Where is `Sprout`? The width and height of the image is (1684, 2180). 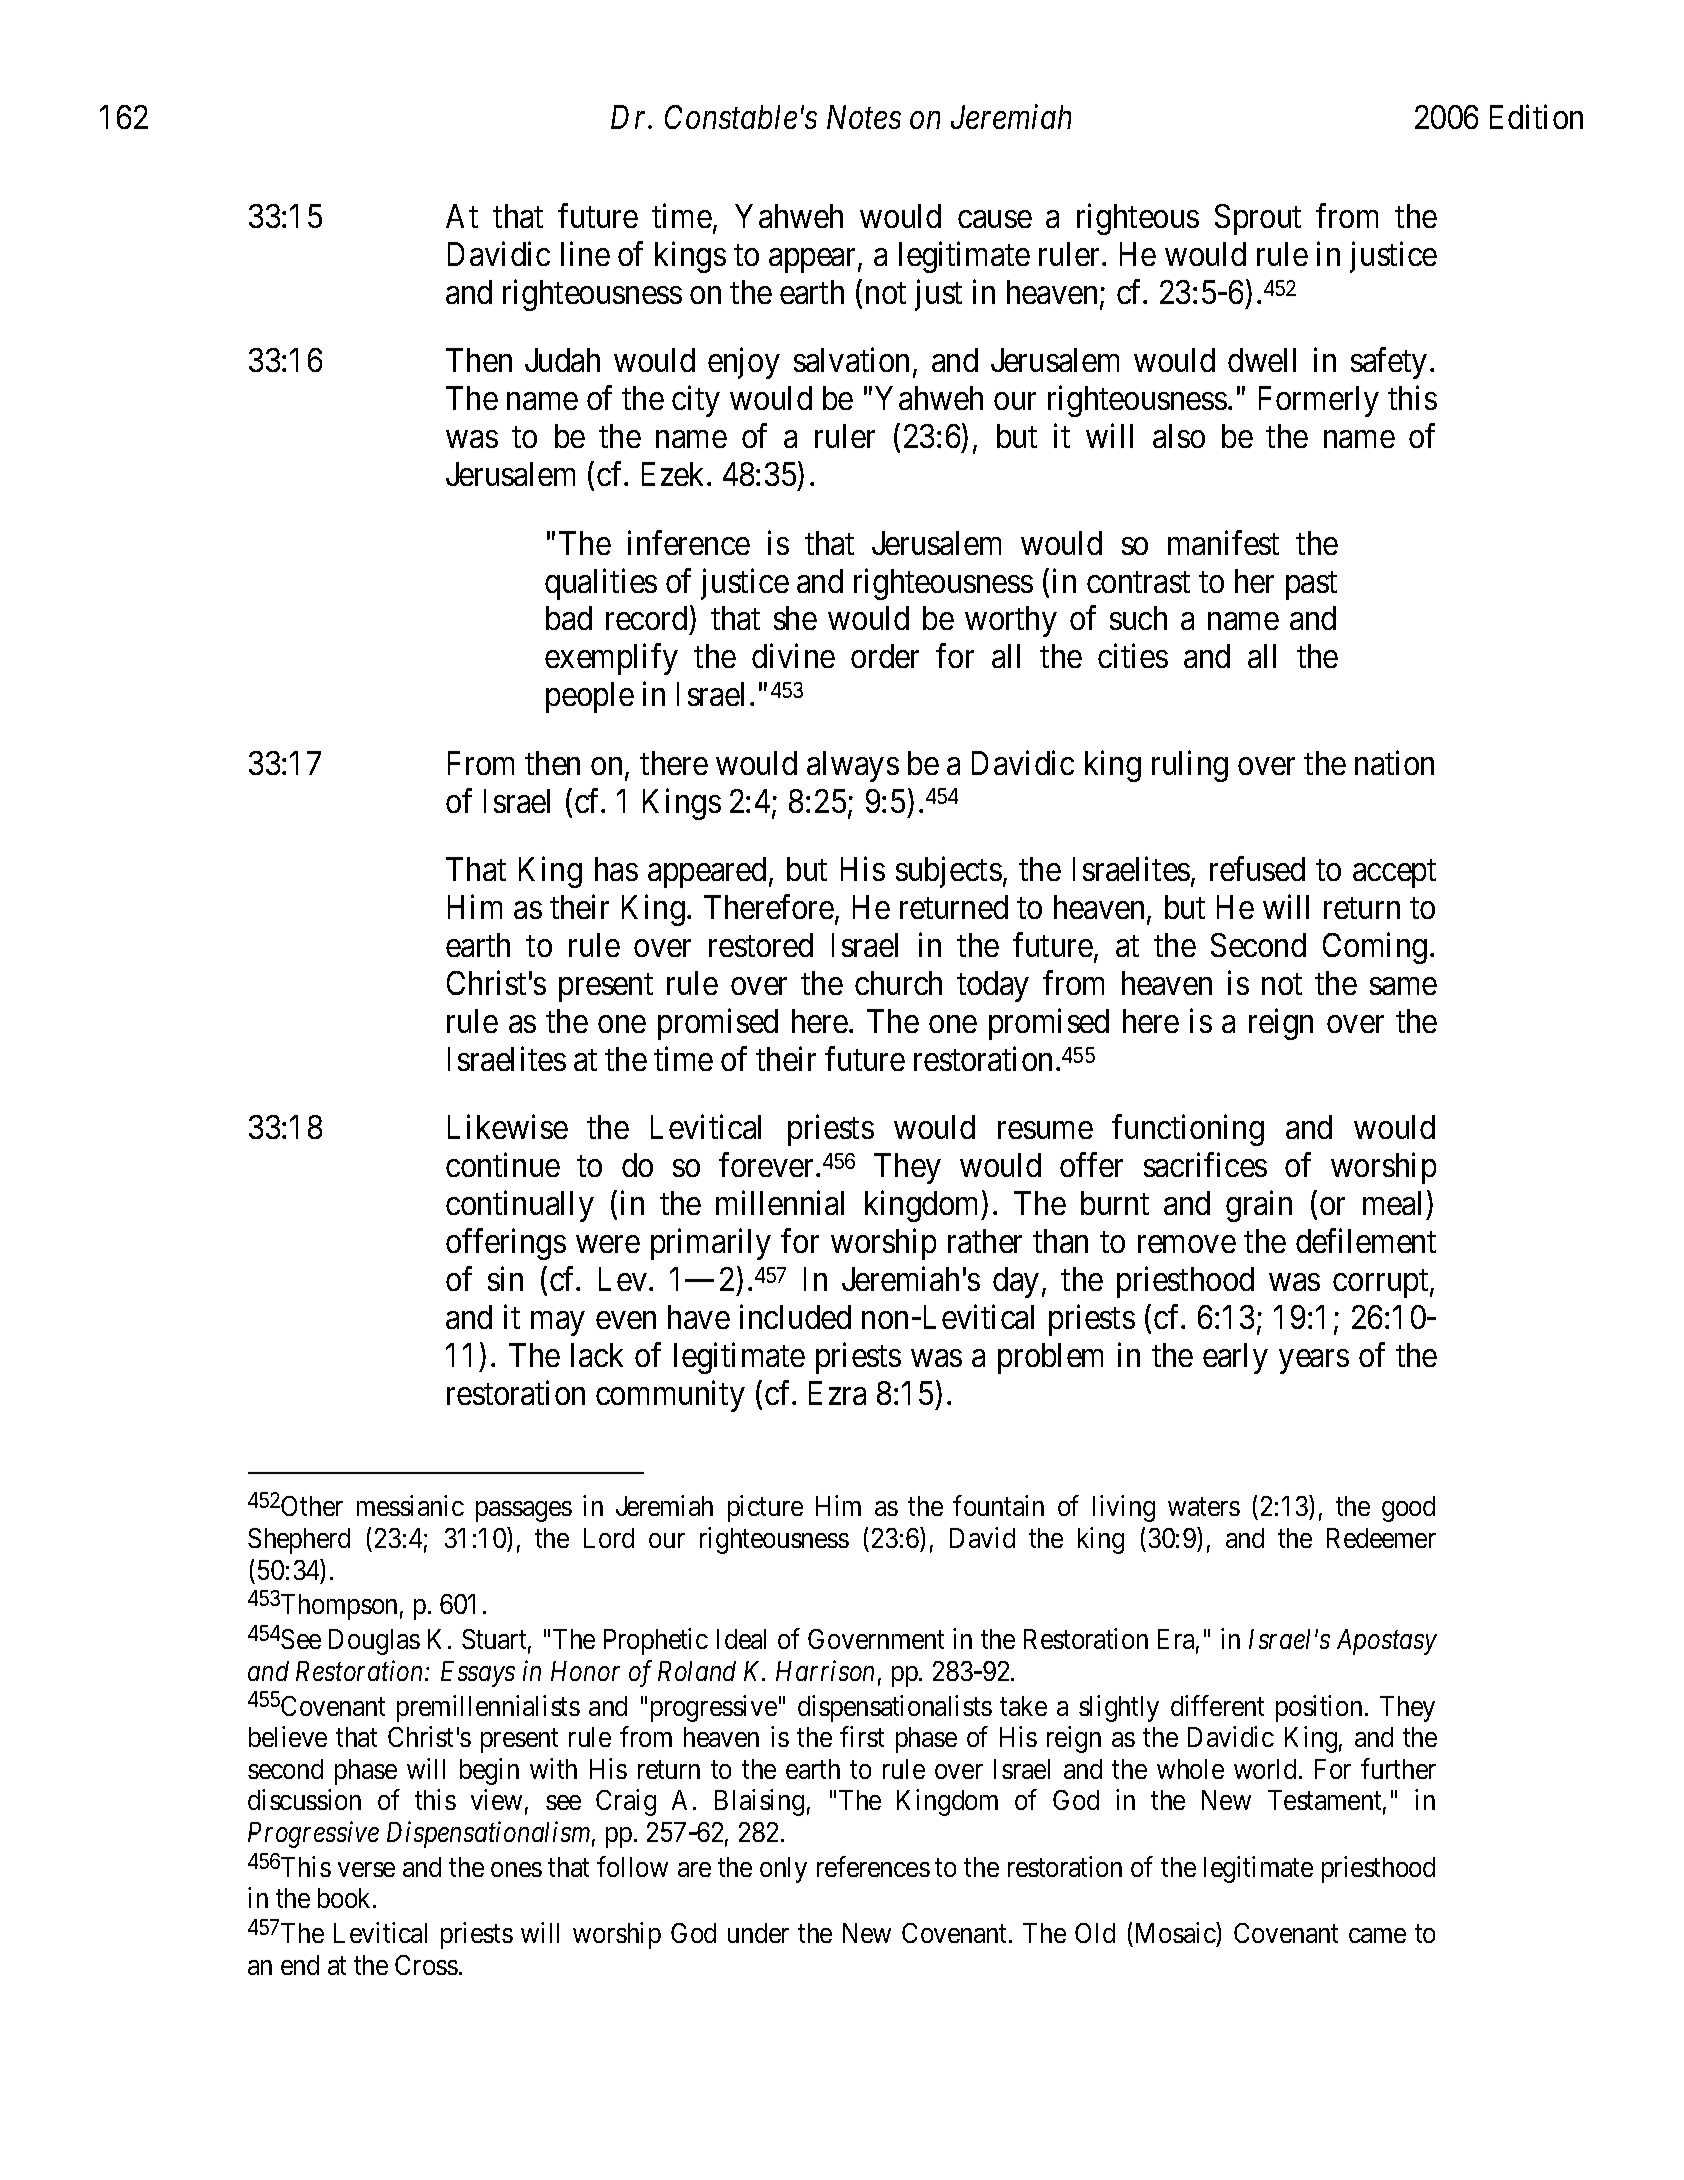
Sprout is located at coordinates (1258, 219).
